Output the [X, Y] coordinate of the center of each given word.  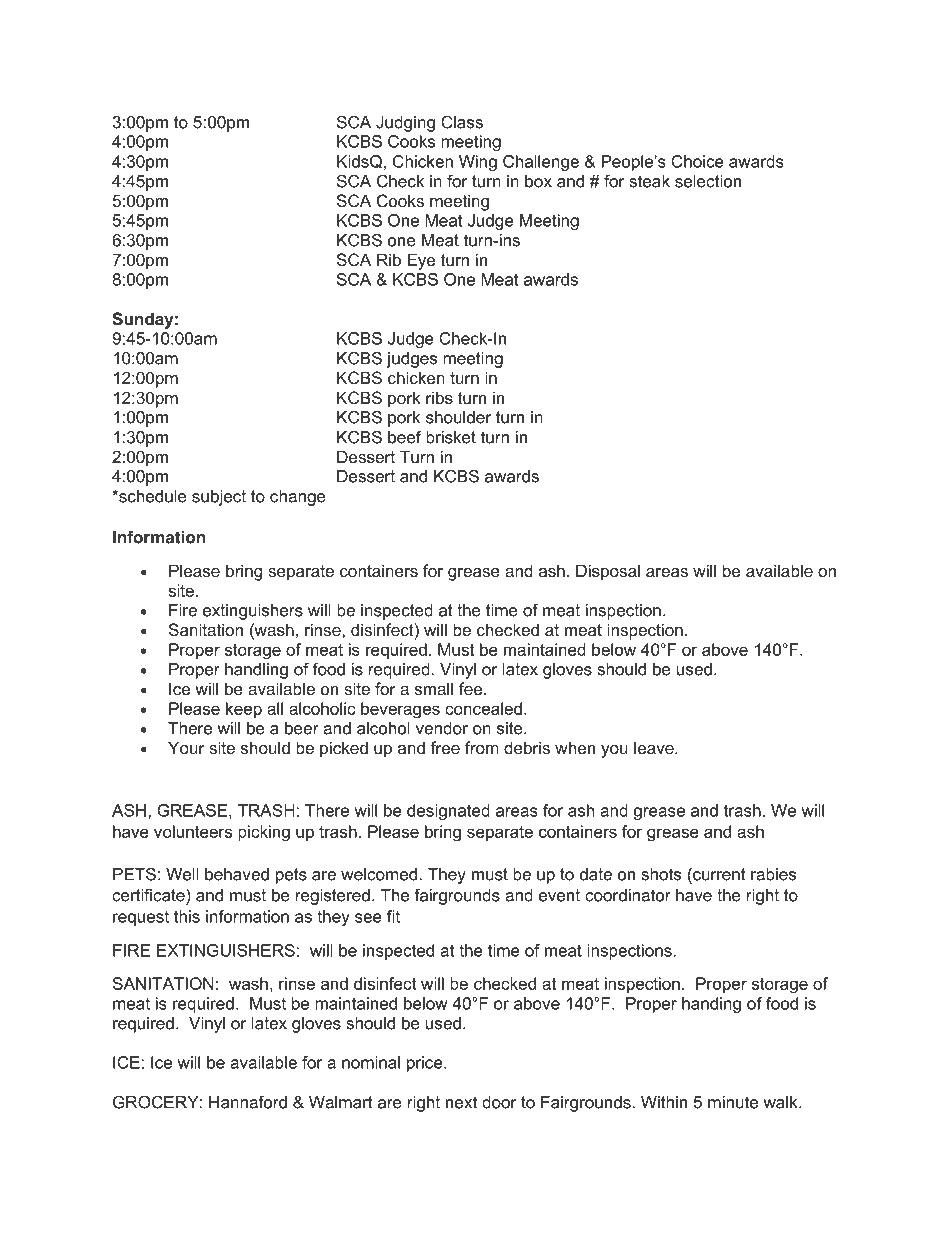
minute [733, 1102]
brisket [451, 437]
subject [219, 498]
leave [655, 747]
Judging [405, 124]
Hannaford [248, 1102]
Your [186, 747]
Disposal [608, 572]
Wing [478, 163]
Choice [697, 161]
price [426, 1064]
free [445, 747]
